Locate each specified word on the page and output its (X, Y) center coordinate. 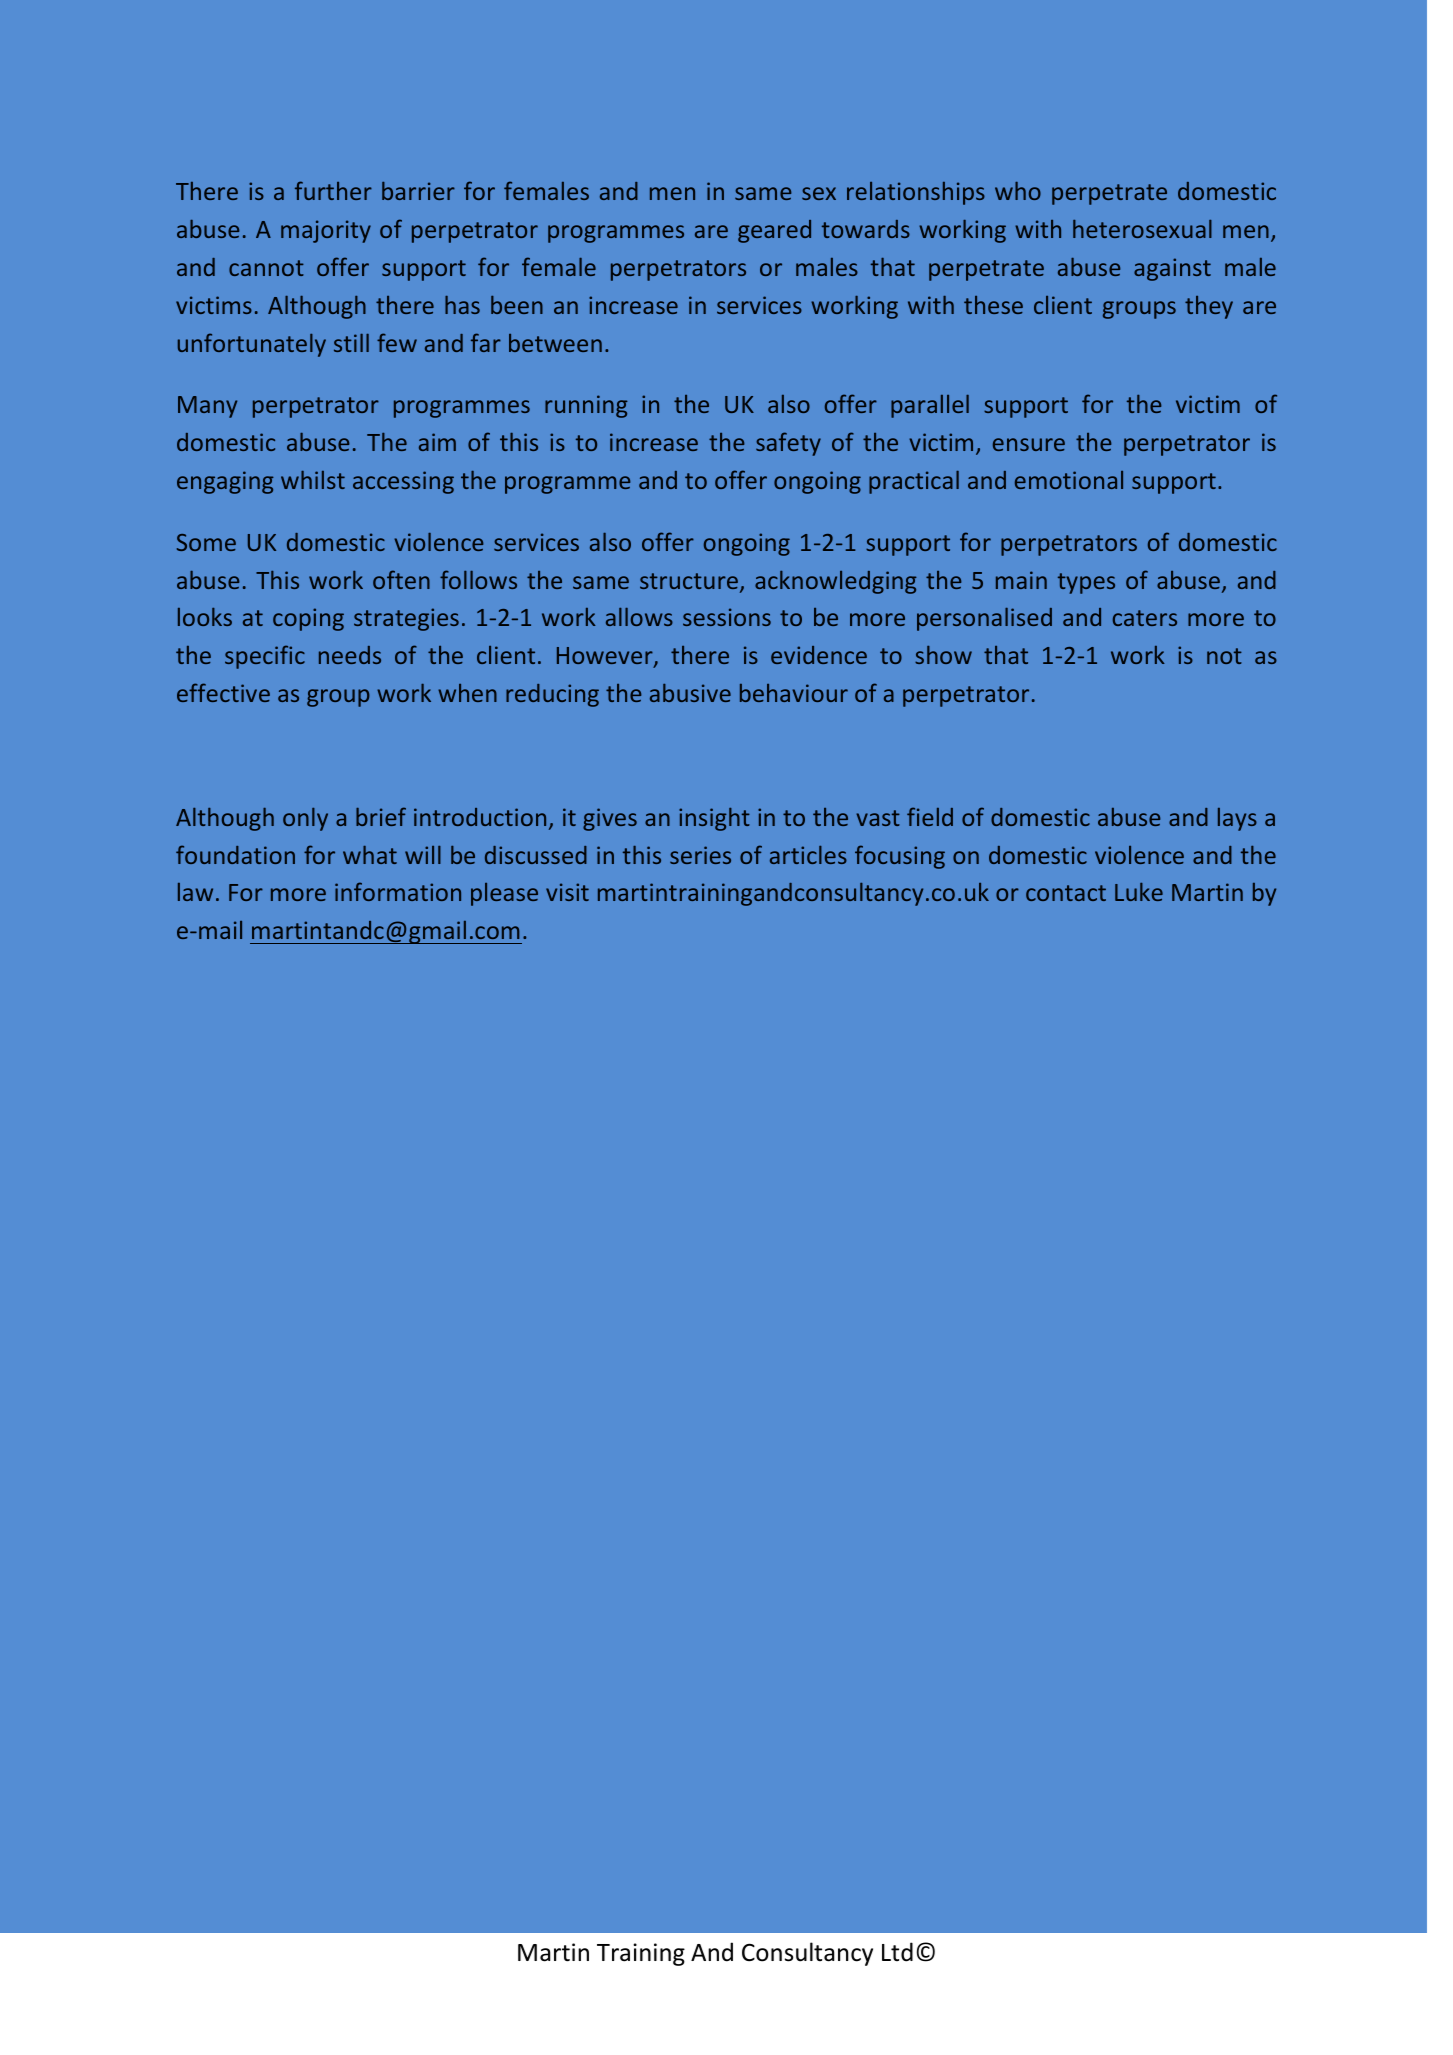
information (398, 891)
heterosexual (1142, 229)
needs (350, 655)
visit (567, 892)
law (195, 892)
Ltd (897, 1952)
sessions (727, 617)
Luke (1139, 892)
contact (1066, 893)
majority (326, 231)
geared (774, 231)
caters (1145, 618)
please (504, 894)
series (700, 855)
